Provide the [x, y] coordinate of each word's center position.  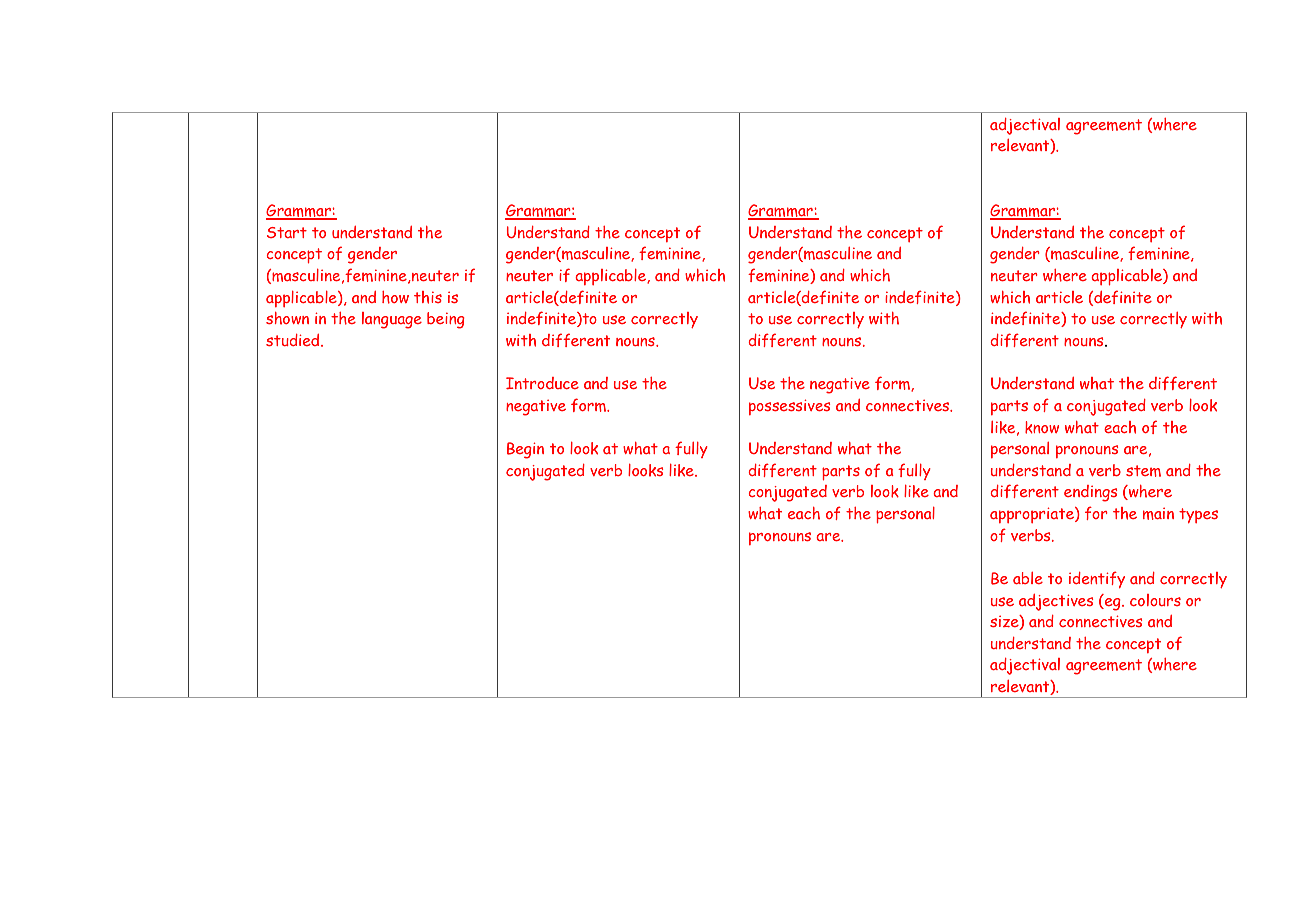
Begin [525, 450]
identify [1097, 579]
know [1042, 427]
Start [287, 232]
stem [1143, 471]
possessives [789, 407]
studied [294, 340]
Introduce [542, 383]
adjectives [1056, 602]
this [428, 297]
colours [1155, 600]
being [446, 320]
